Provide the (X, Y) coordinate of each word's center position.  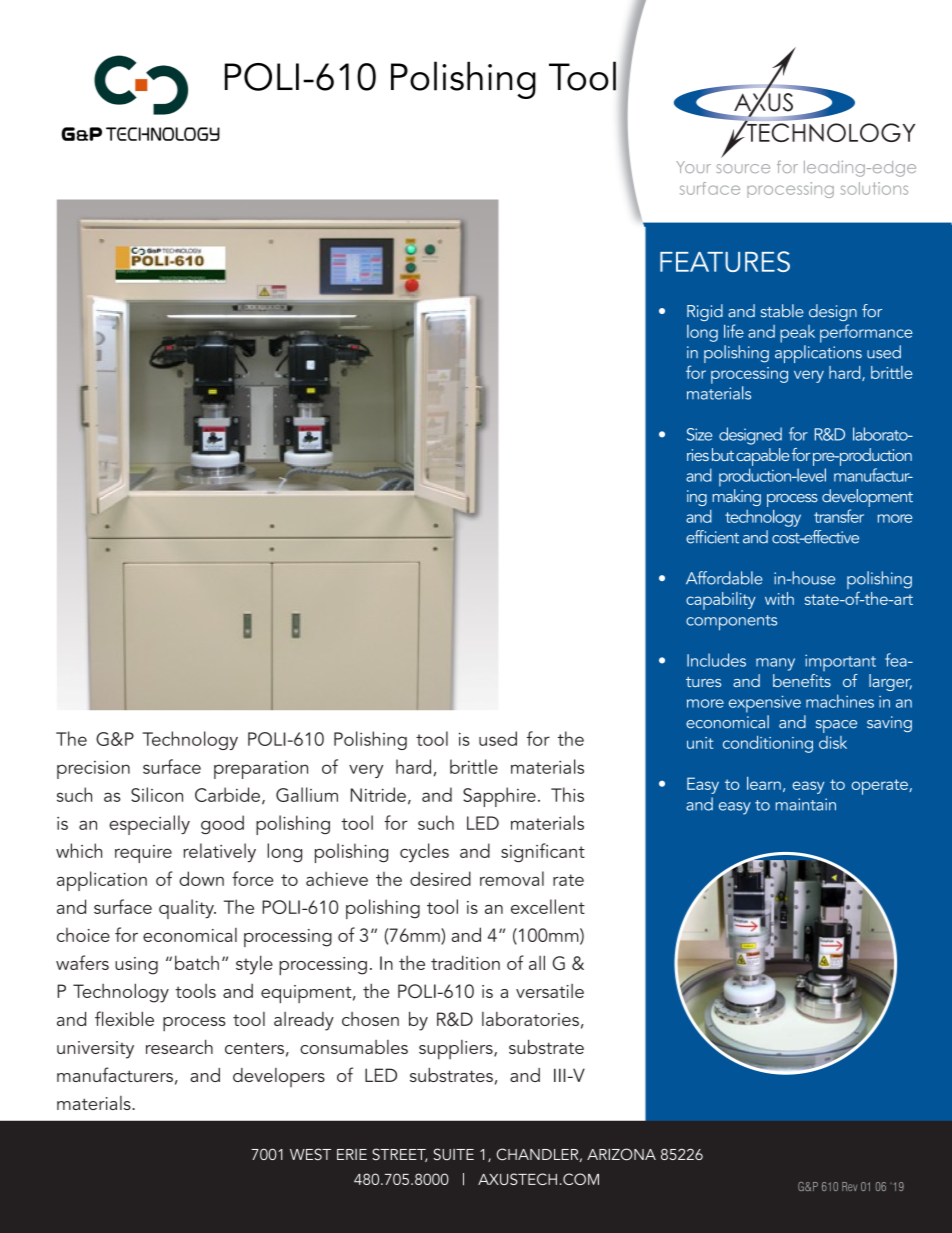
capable (762, 457)
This (567, 794)
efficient (712, 537)
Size (699, 434)
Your (693, 167)
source (743, 168)
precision (93, 769)
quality (187, 909)
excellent (548, 906)
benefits (802, 680)
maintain (806, 804)
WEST (310, 1154)
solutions (874, 188)
